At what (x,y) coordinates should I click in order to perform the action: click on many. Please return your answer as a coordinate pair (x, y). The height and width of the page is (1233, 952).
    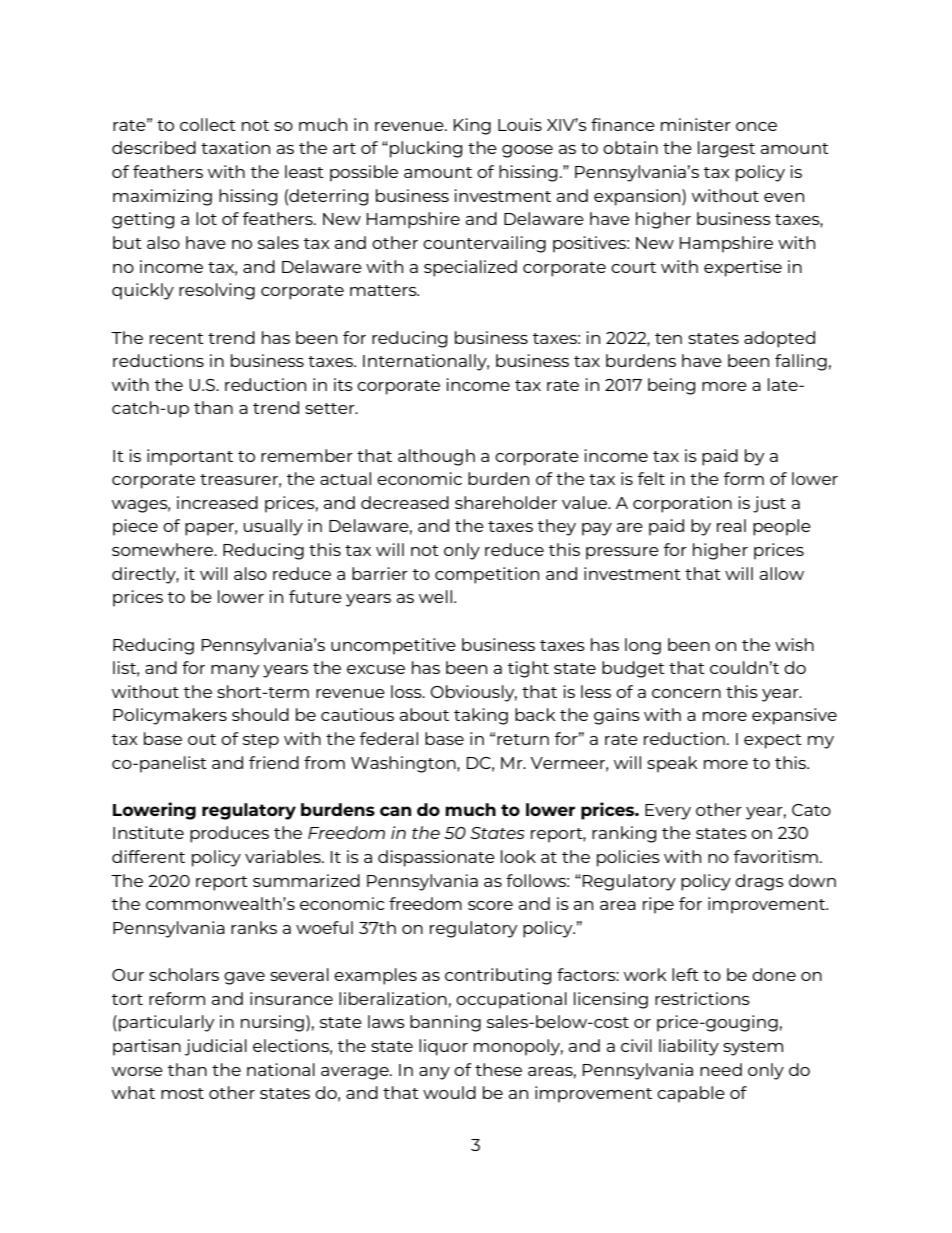
    Looking at the image, I should click on (235, 671).
